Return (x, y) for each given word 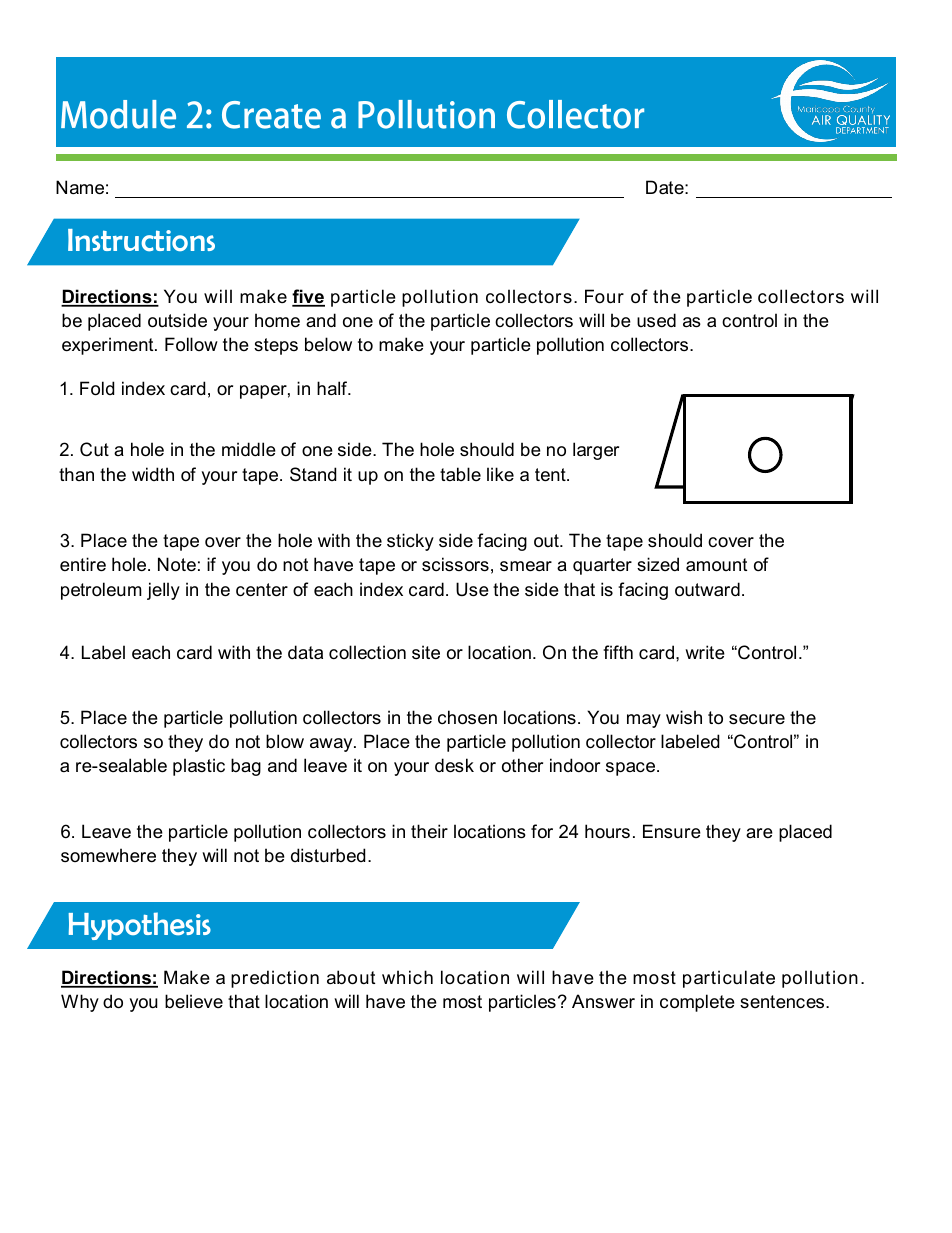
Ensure (672, 831)
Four (604, 296)
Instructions (141, 240)
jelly (163, 591)
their (429, 831)
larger (596, 451)
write (705, 652)
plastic (199, 767)
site (426, 652)
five (308, 297)
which (407, 977)
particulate (729, 979)
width (153, 474)
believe (194, 1001)
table (460, 474)
